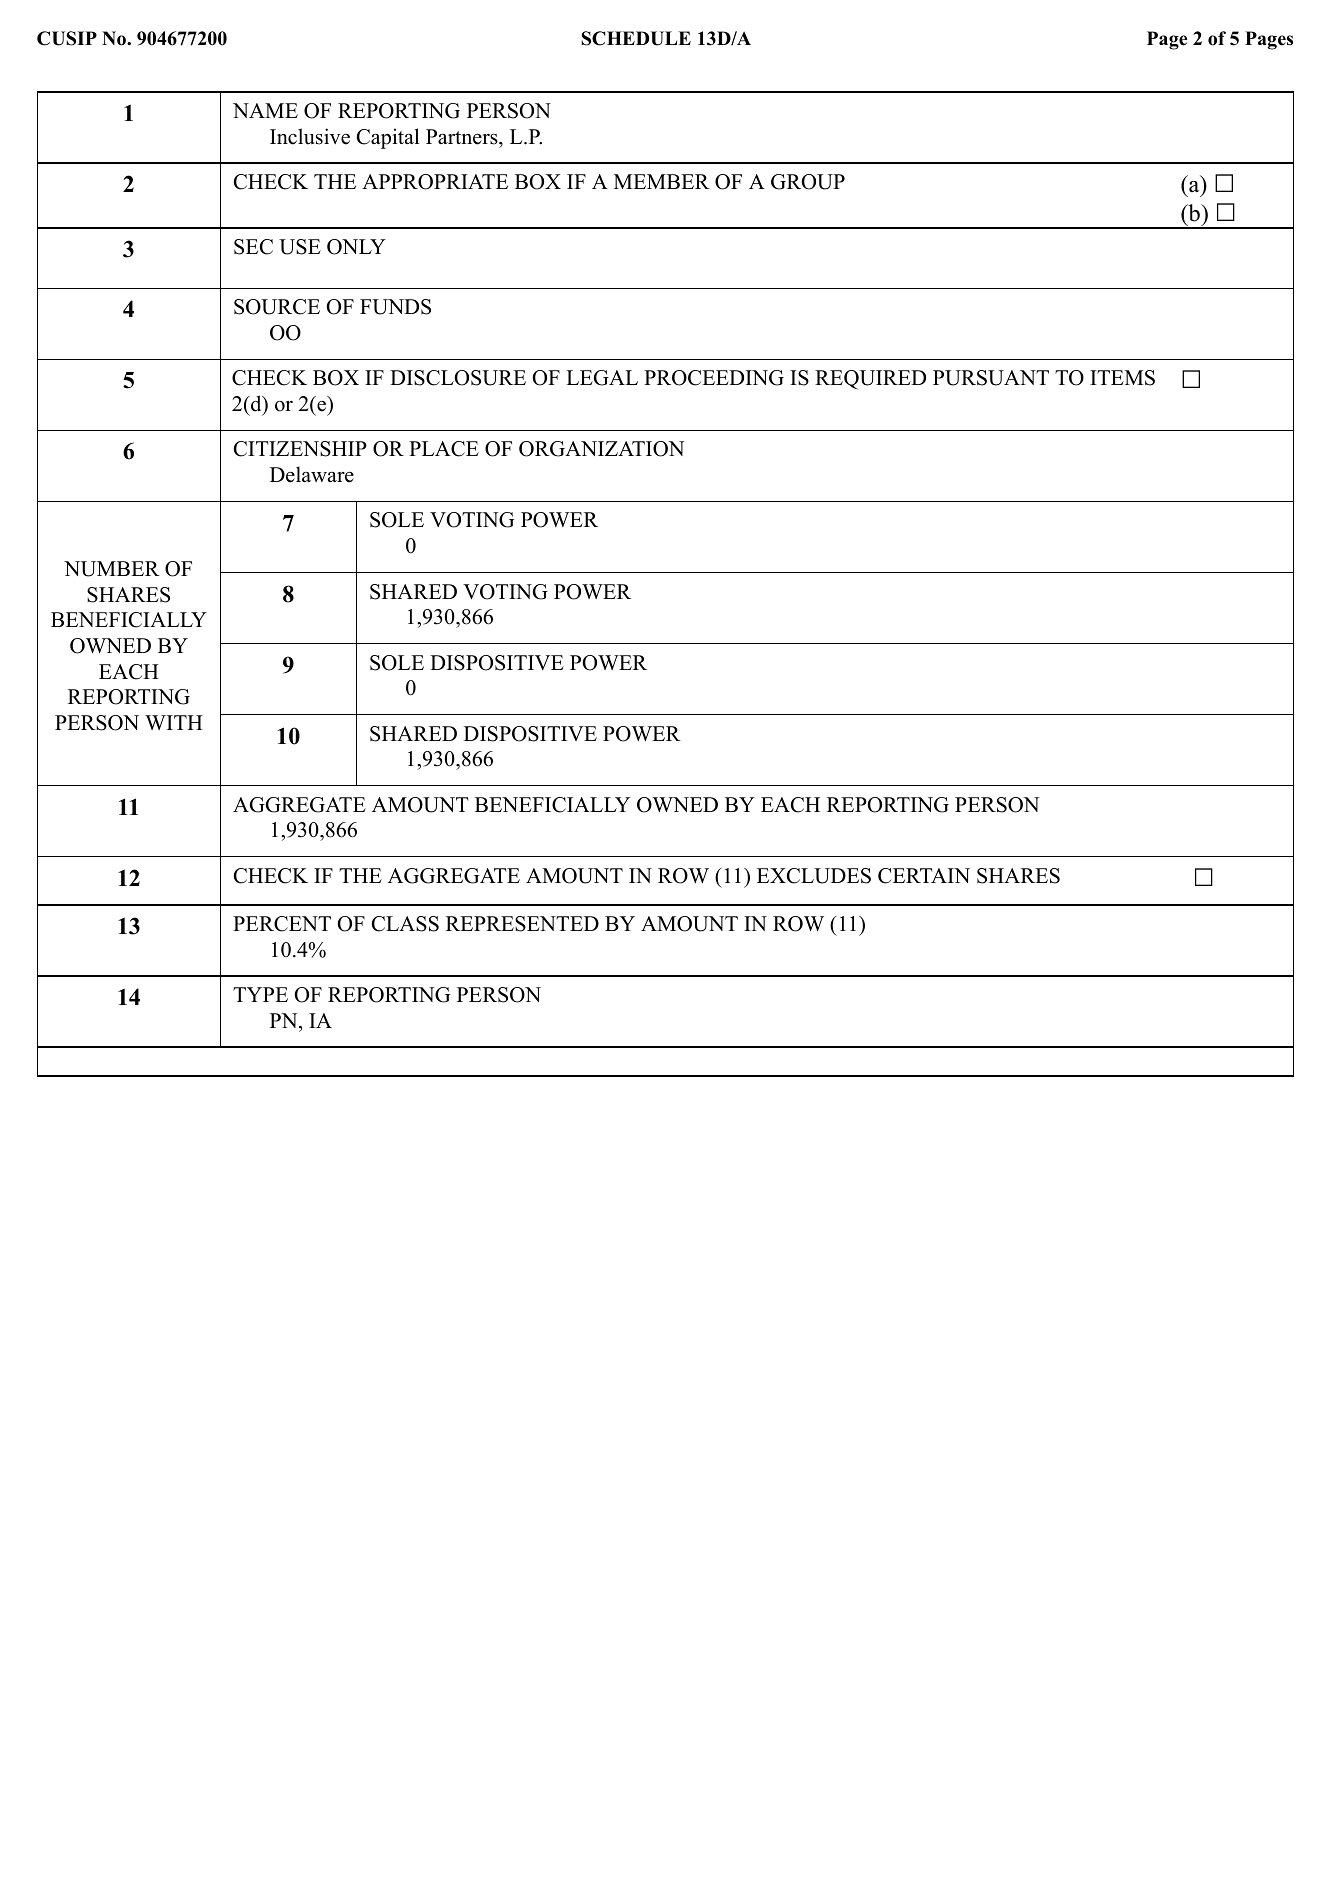 This page has height=1885, width=1332. I want to click on TYPE, so click(260, 994).
